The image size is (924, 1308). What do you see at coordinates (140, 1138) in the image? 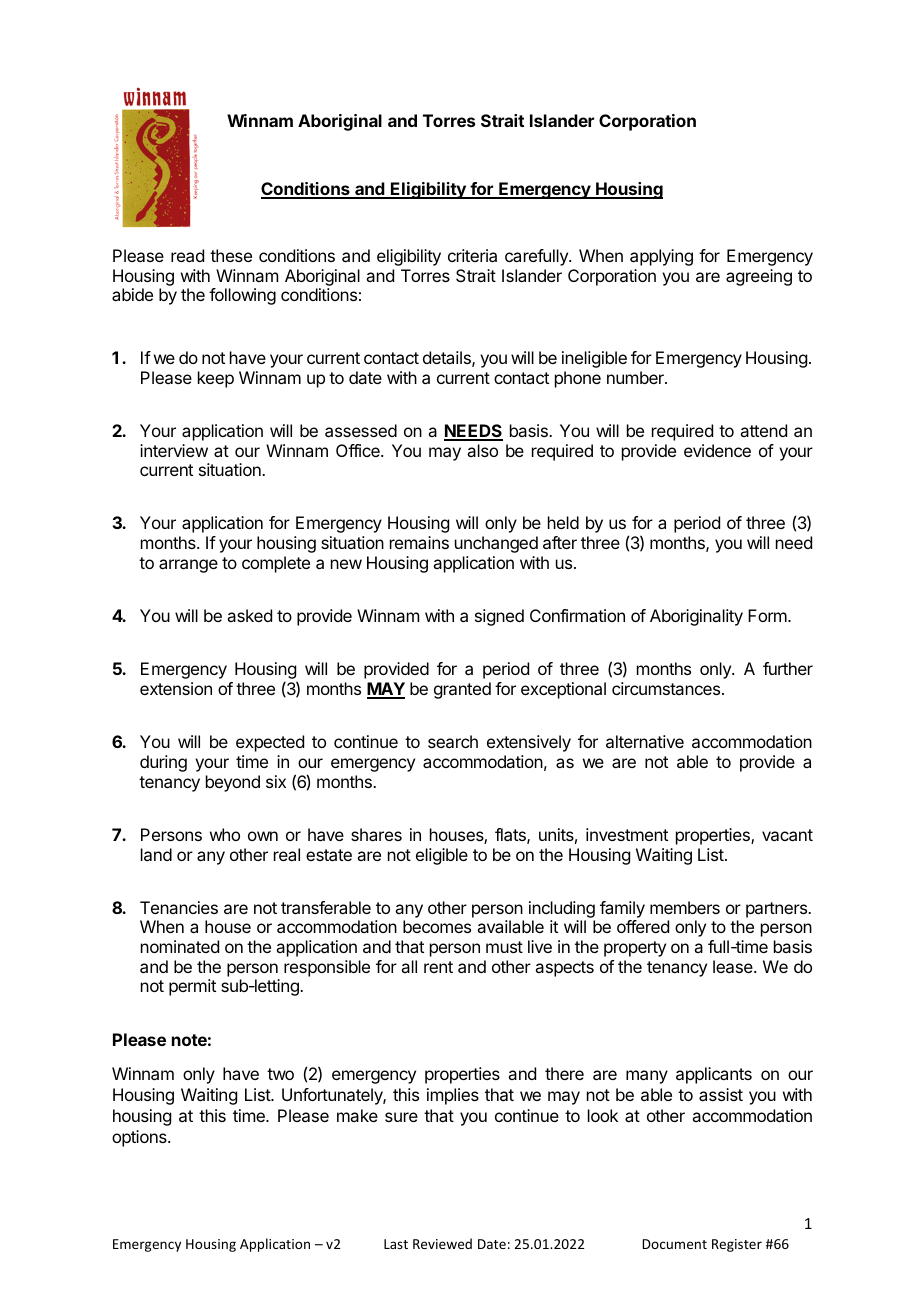
I see `options` at bounding box center [140, 1138].
